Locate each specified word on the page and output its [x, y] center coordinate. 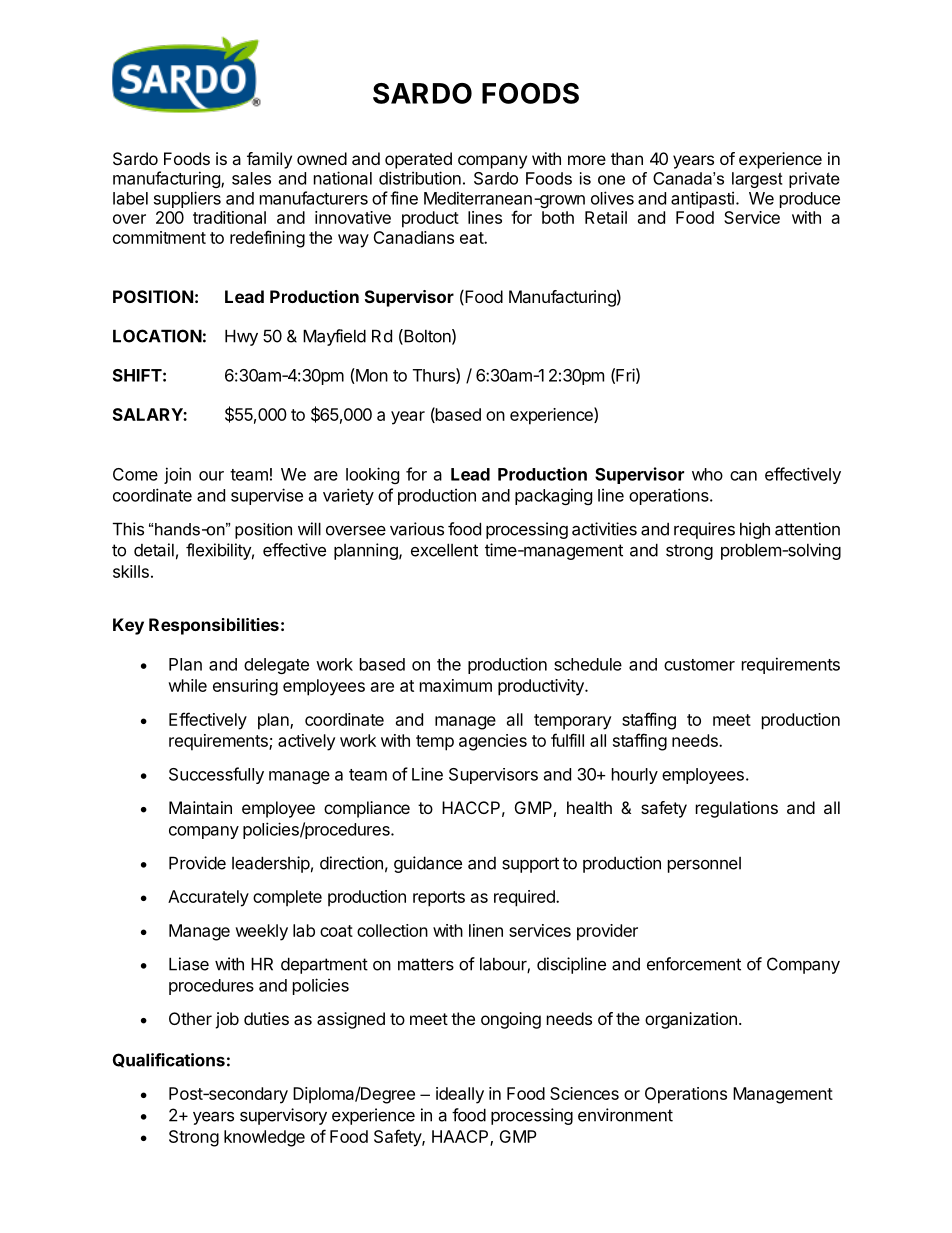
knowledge [264, 1138]
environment [625, 1115]
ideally [460, 1095]
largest [757, 180]
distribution [420, 178]
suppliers [187, 199]
